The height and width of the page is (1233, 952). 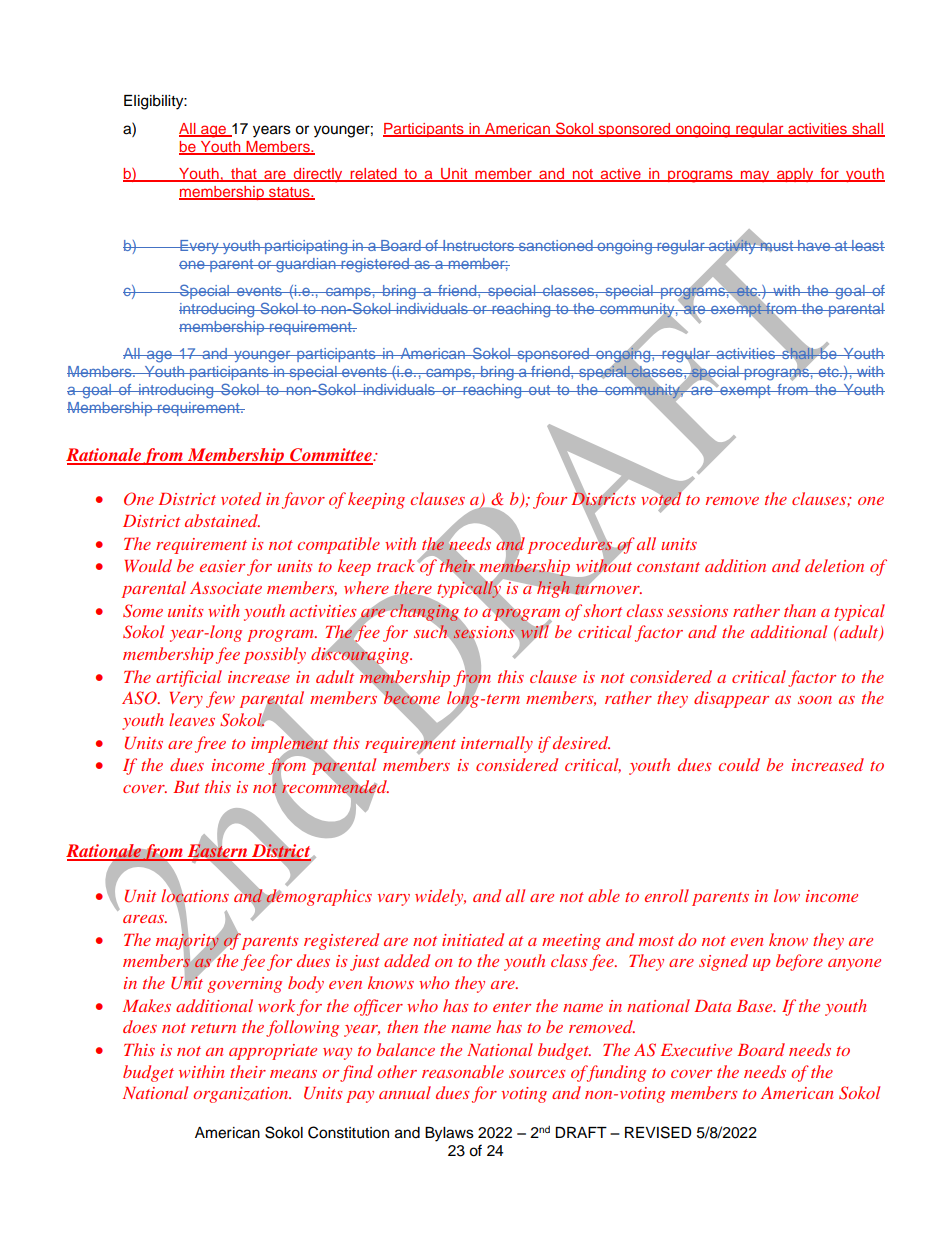 What do you see at coordinates (834, 565) in the page?
I see `deletion` at bounding box center [834, 565].
